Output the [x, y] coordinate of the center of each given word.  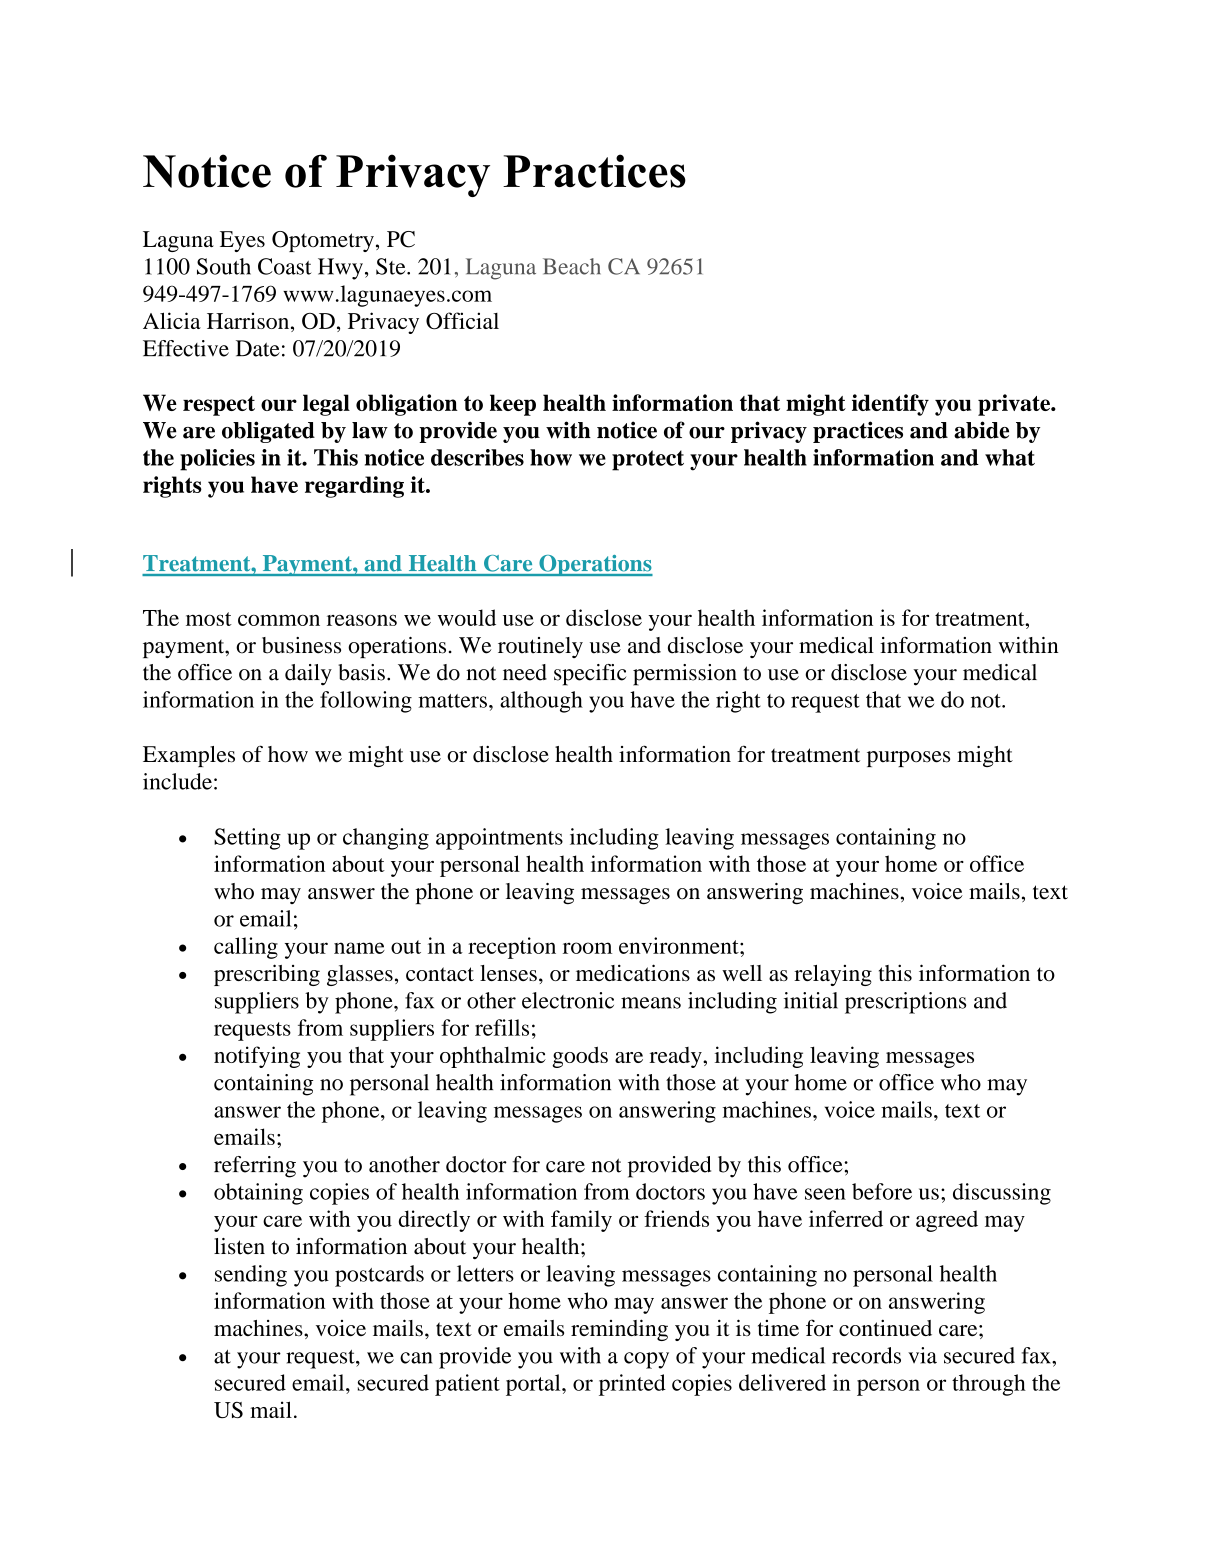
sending [251, 1276]
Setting [247, 839]
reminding [619, 1330]
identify [890, 405]
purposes [908, 759]
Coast [284, 266]
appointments [499, 839]
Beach [572, 266]
